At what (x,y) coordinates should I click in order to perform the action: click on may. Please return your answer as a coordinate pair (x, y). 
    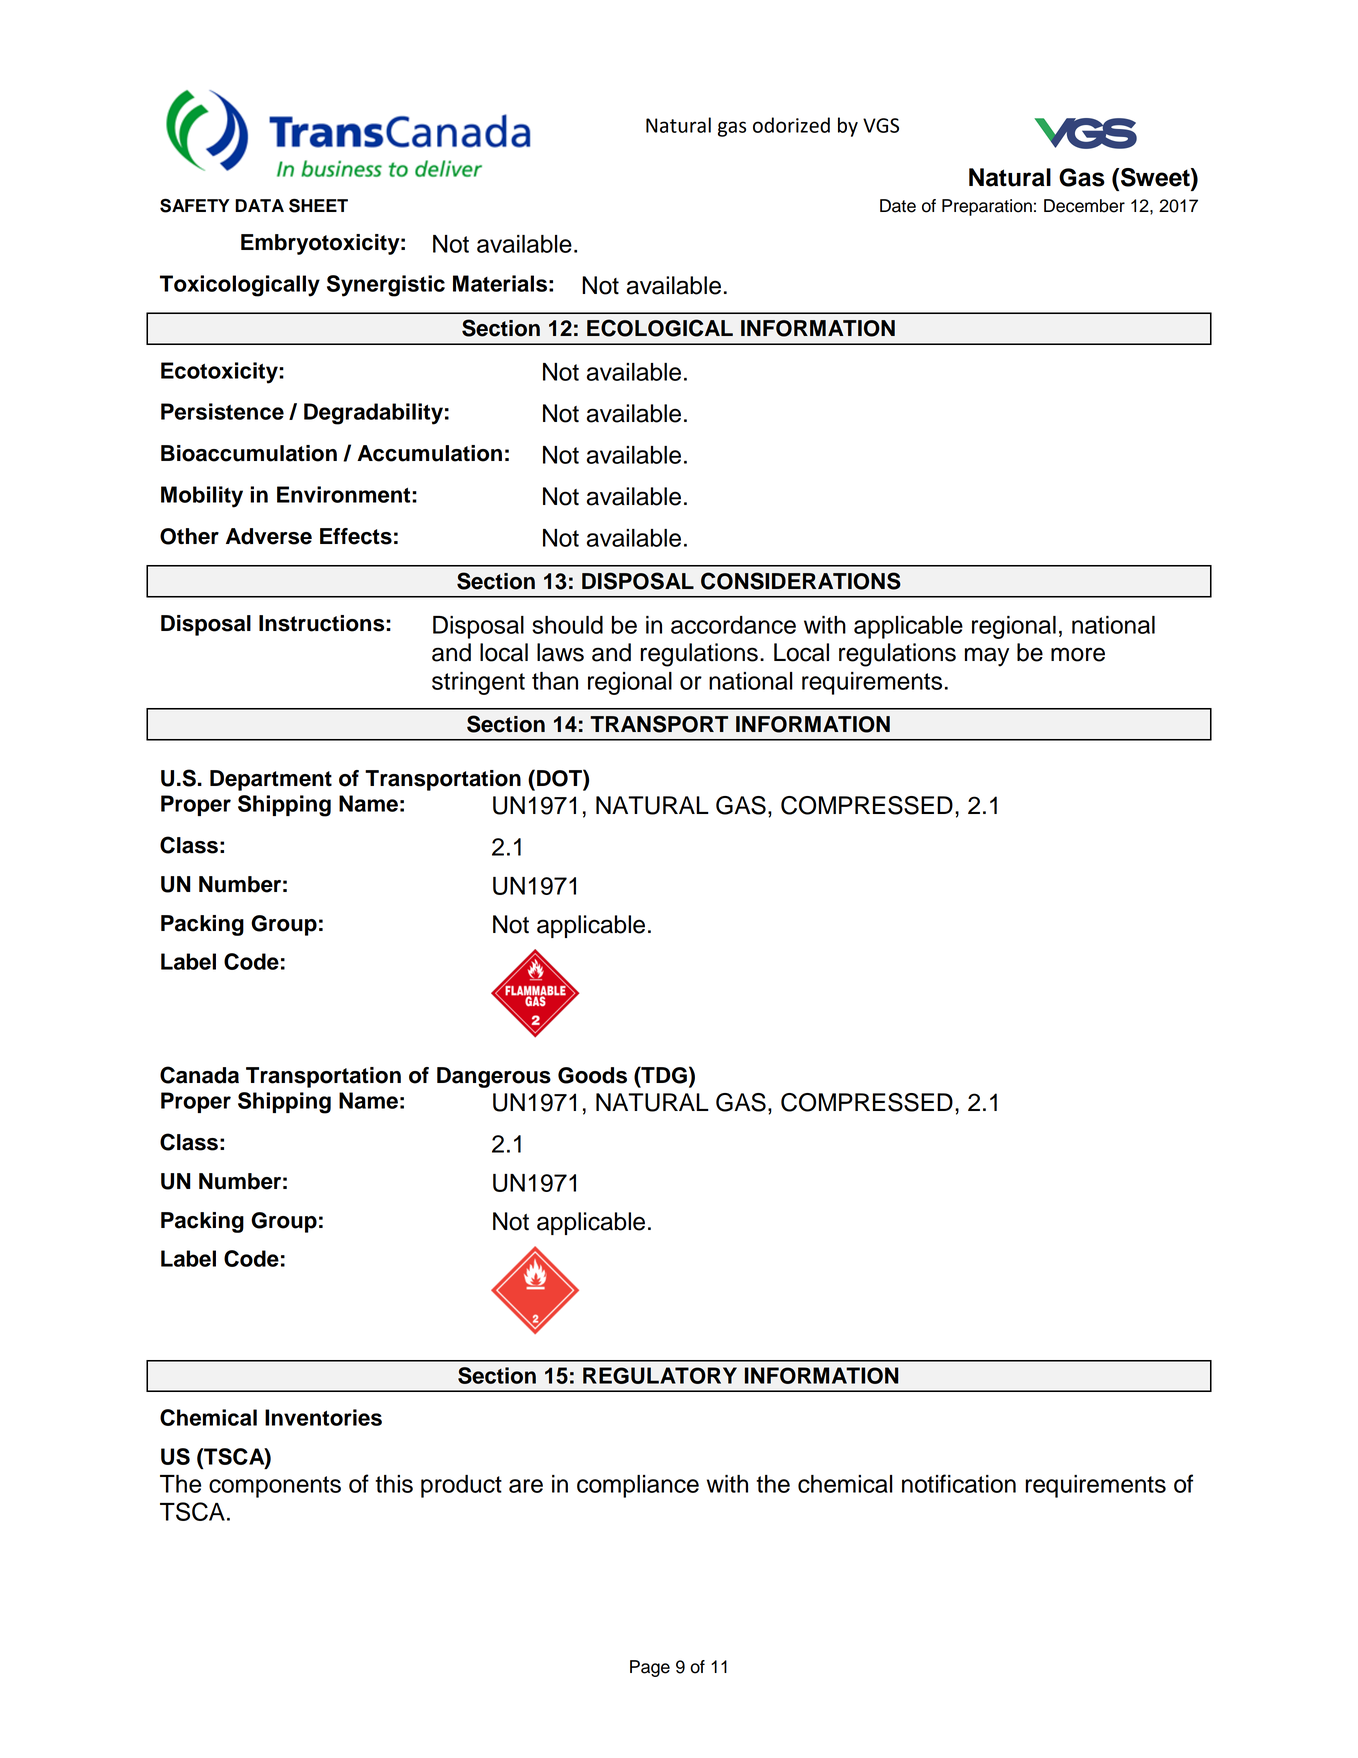
    Looking at the image, I should click on (987, 657).
